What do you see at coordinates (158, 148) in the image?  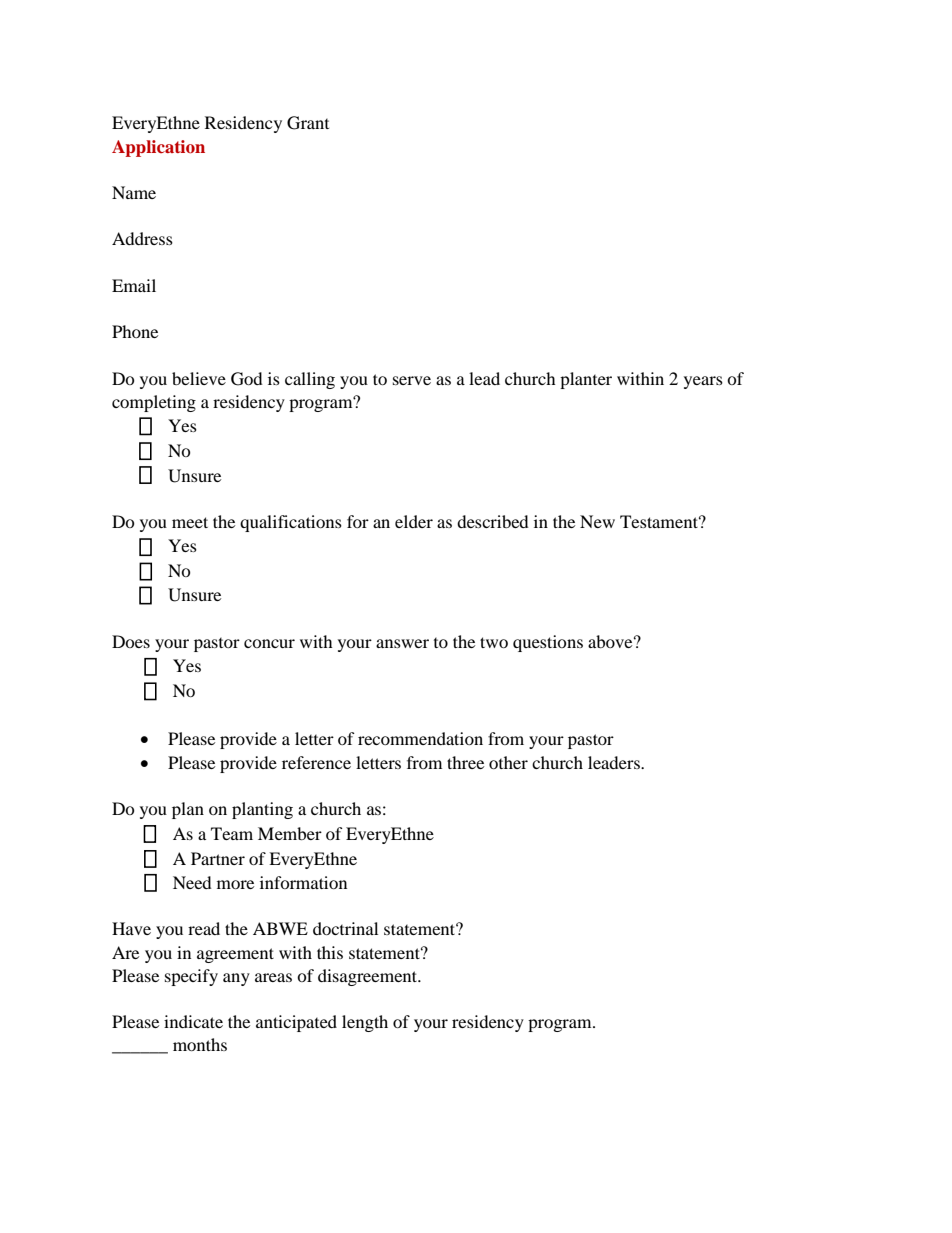 I see `Application` at bounding box center [158, 148].
